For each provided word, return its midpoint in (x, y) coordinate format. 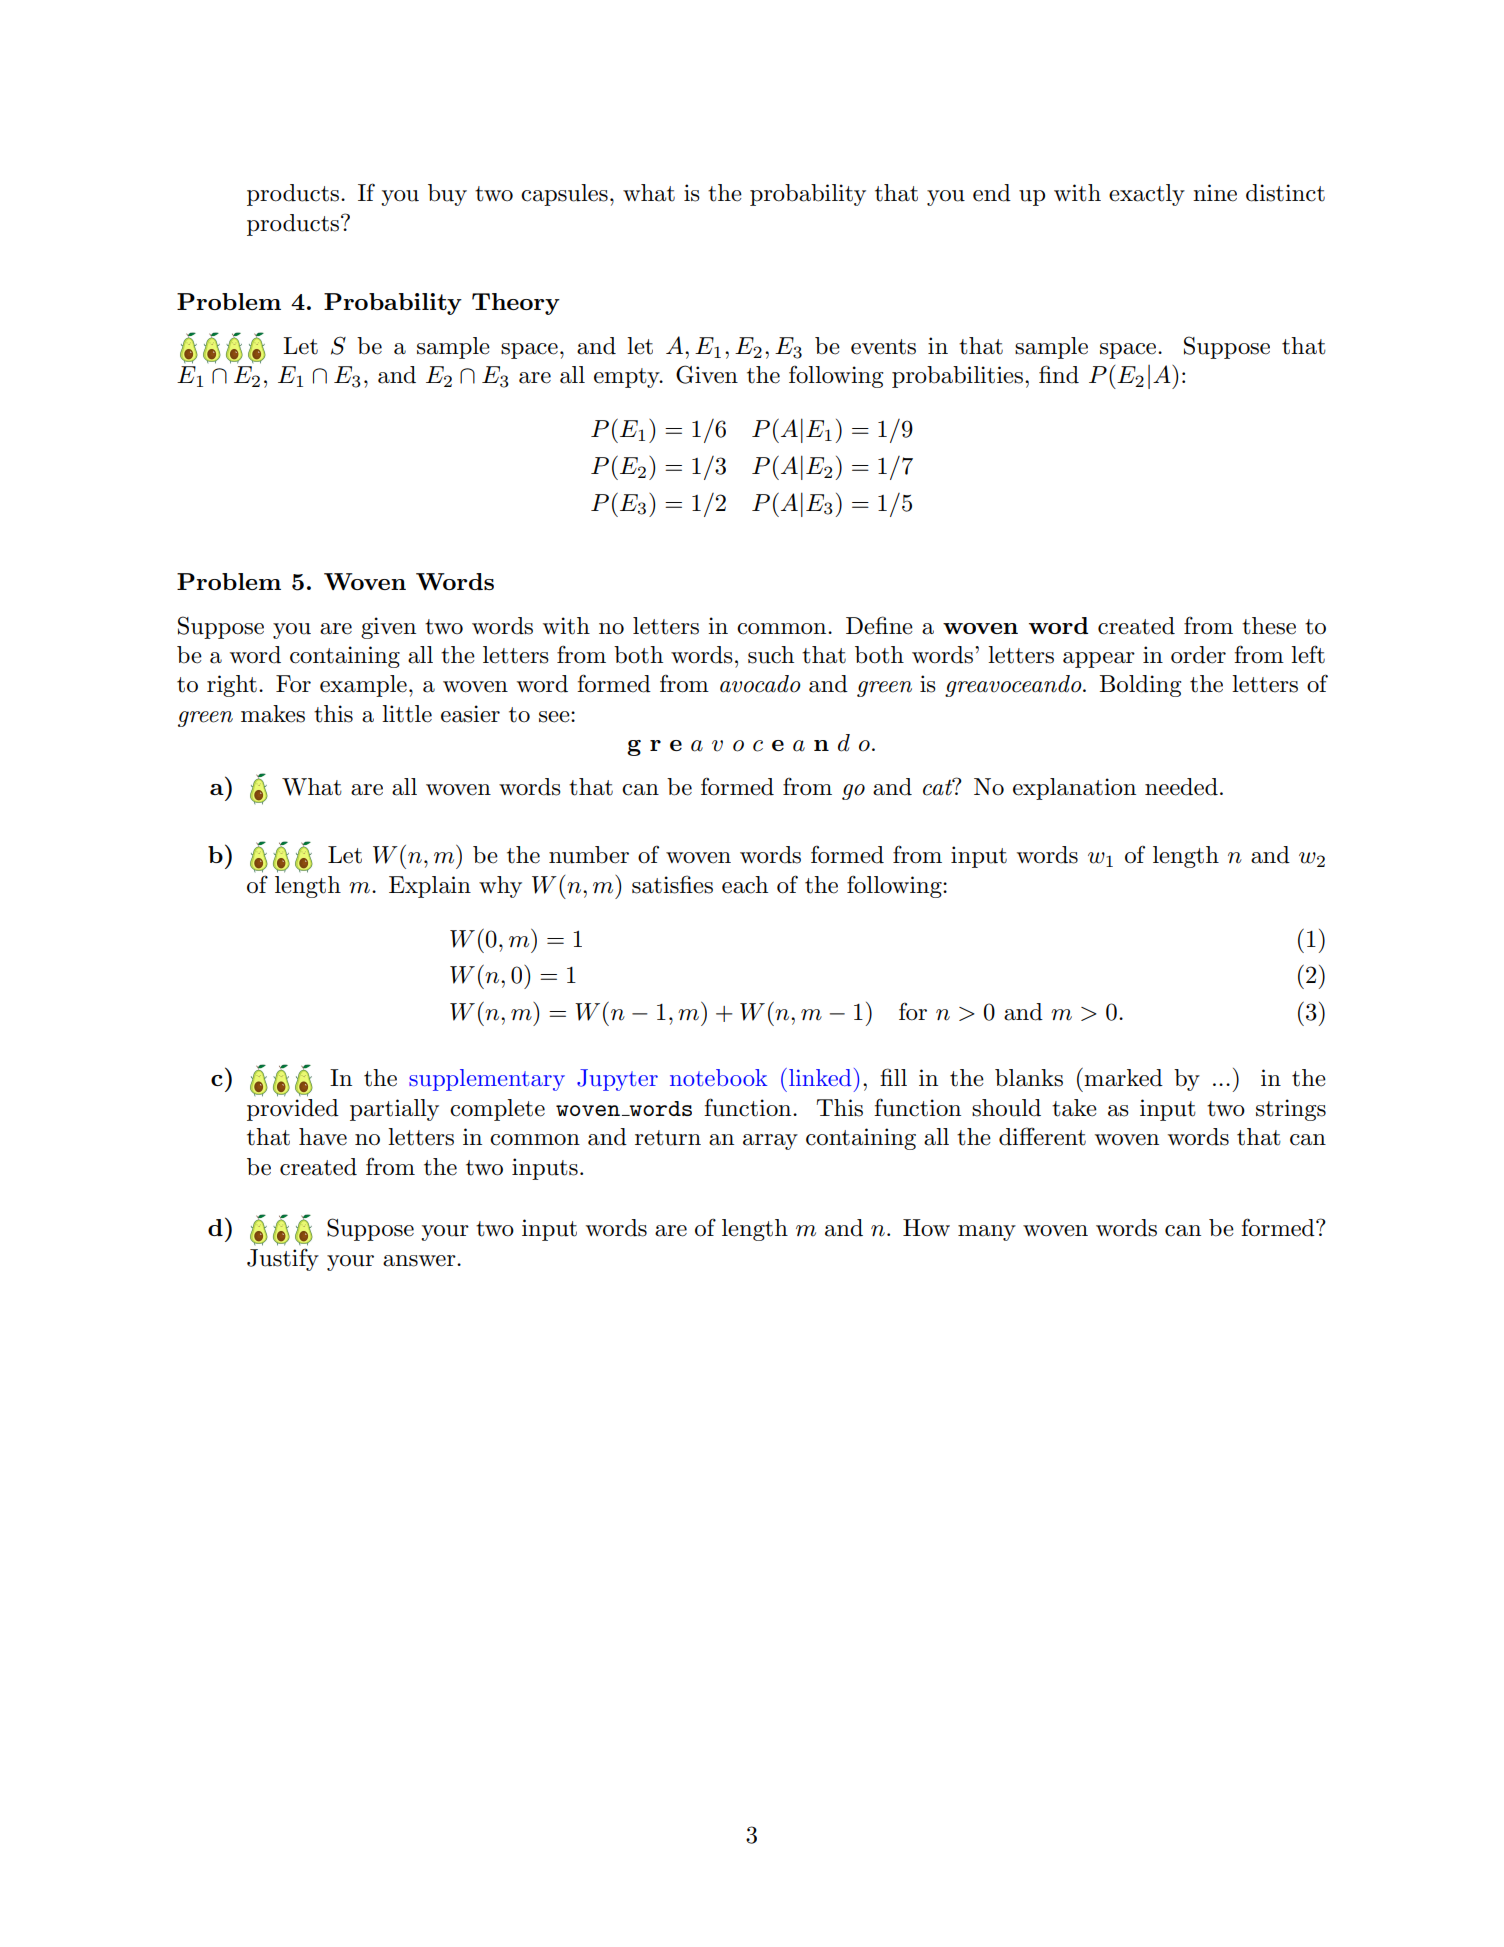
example (363, 686)
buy (447, 195)
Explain (430, 887)
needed (1181, 787)
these (1269, 626)
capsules (564, 195)
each (745, 885)
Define (879, 625)
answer (420, 1261)
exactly (1147, 195)
